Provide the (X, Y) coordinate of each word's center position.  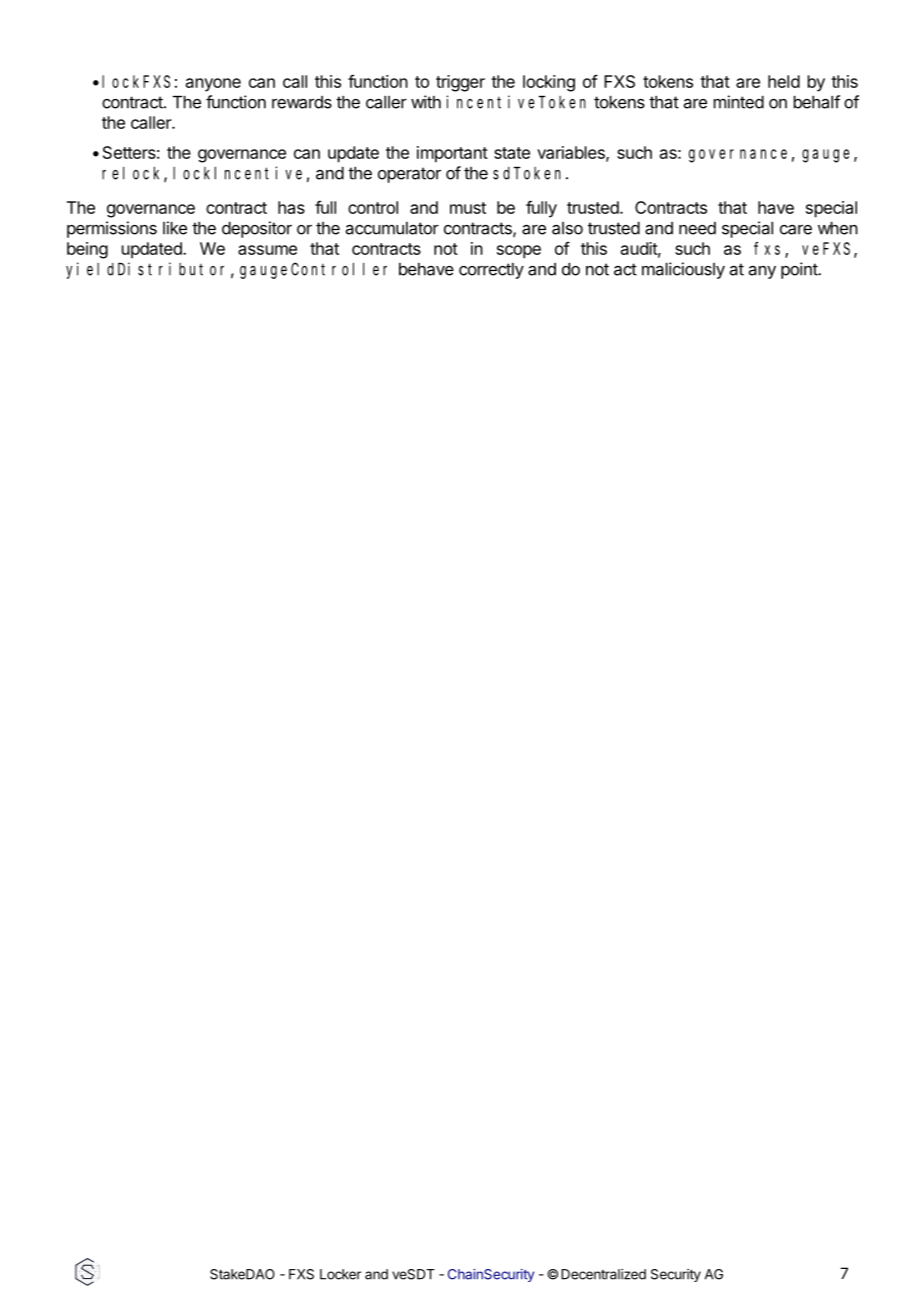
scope (519, 252)
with (426, 102)
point (800, 270)
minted (739, 102)
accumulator (392, 228)
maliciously (683, 270)
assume (267, 250)
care (796, 229)
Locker (340, 1274)
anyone (213, 85)
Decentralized (603, 1274)
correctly (491, 271)
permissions (112, 229)
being (87, 250)
